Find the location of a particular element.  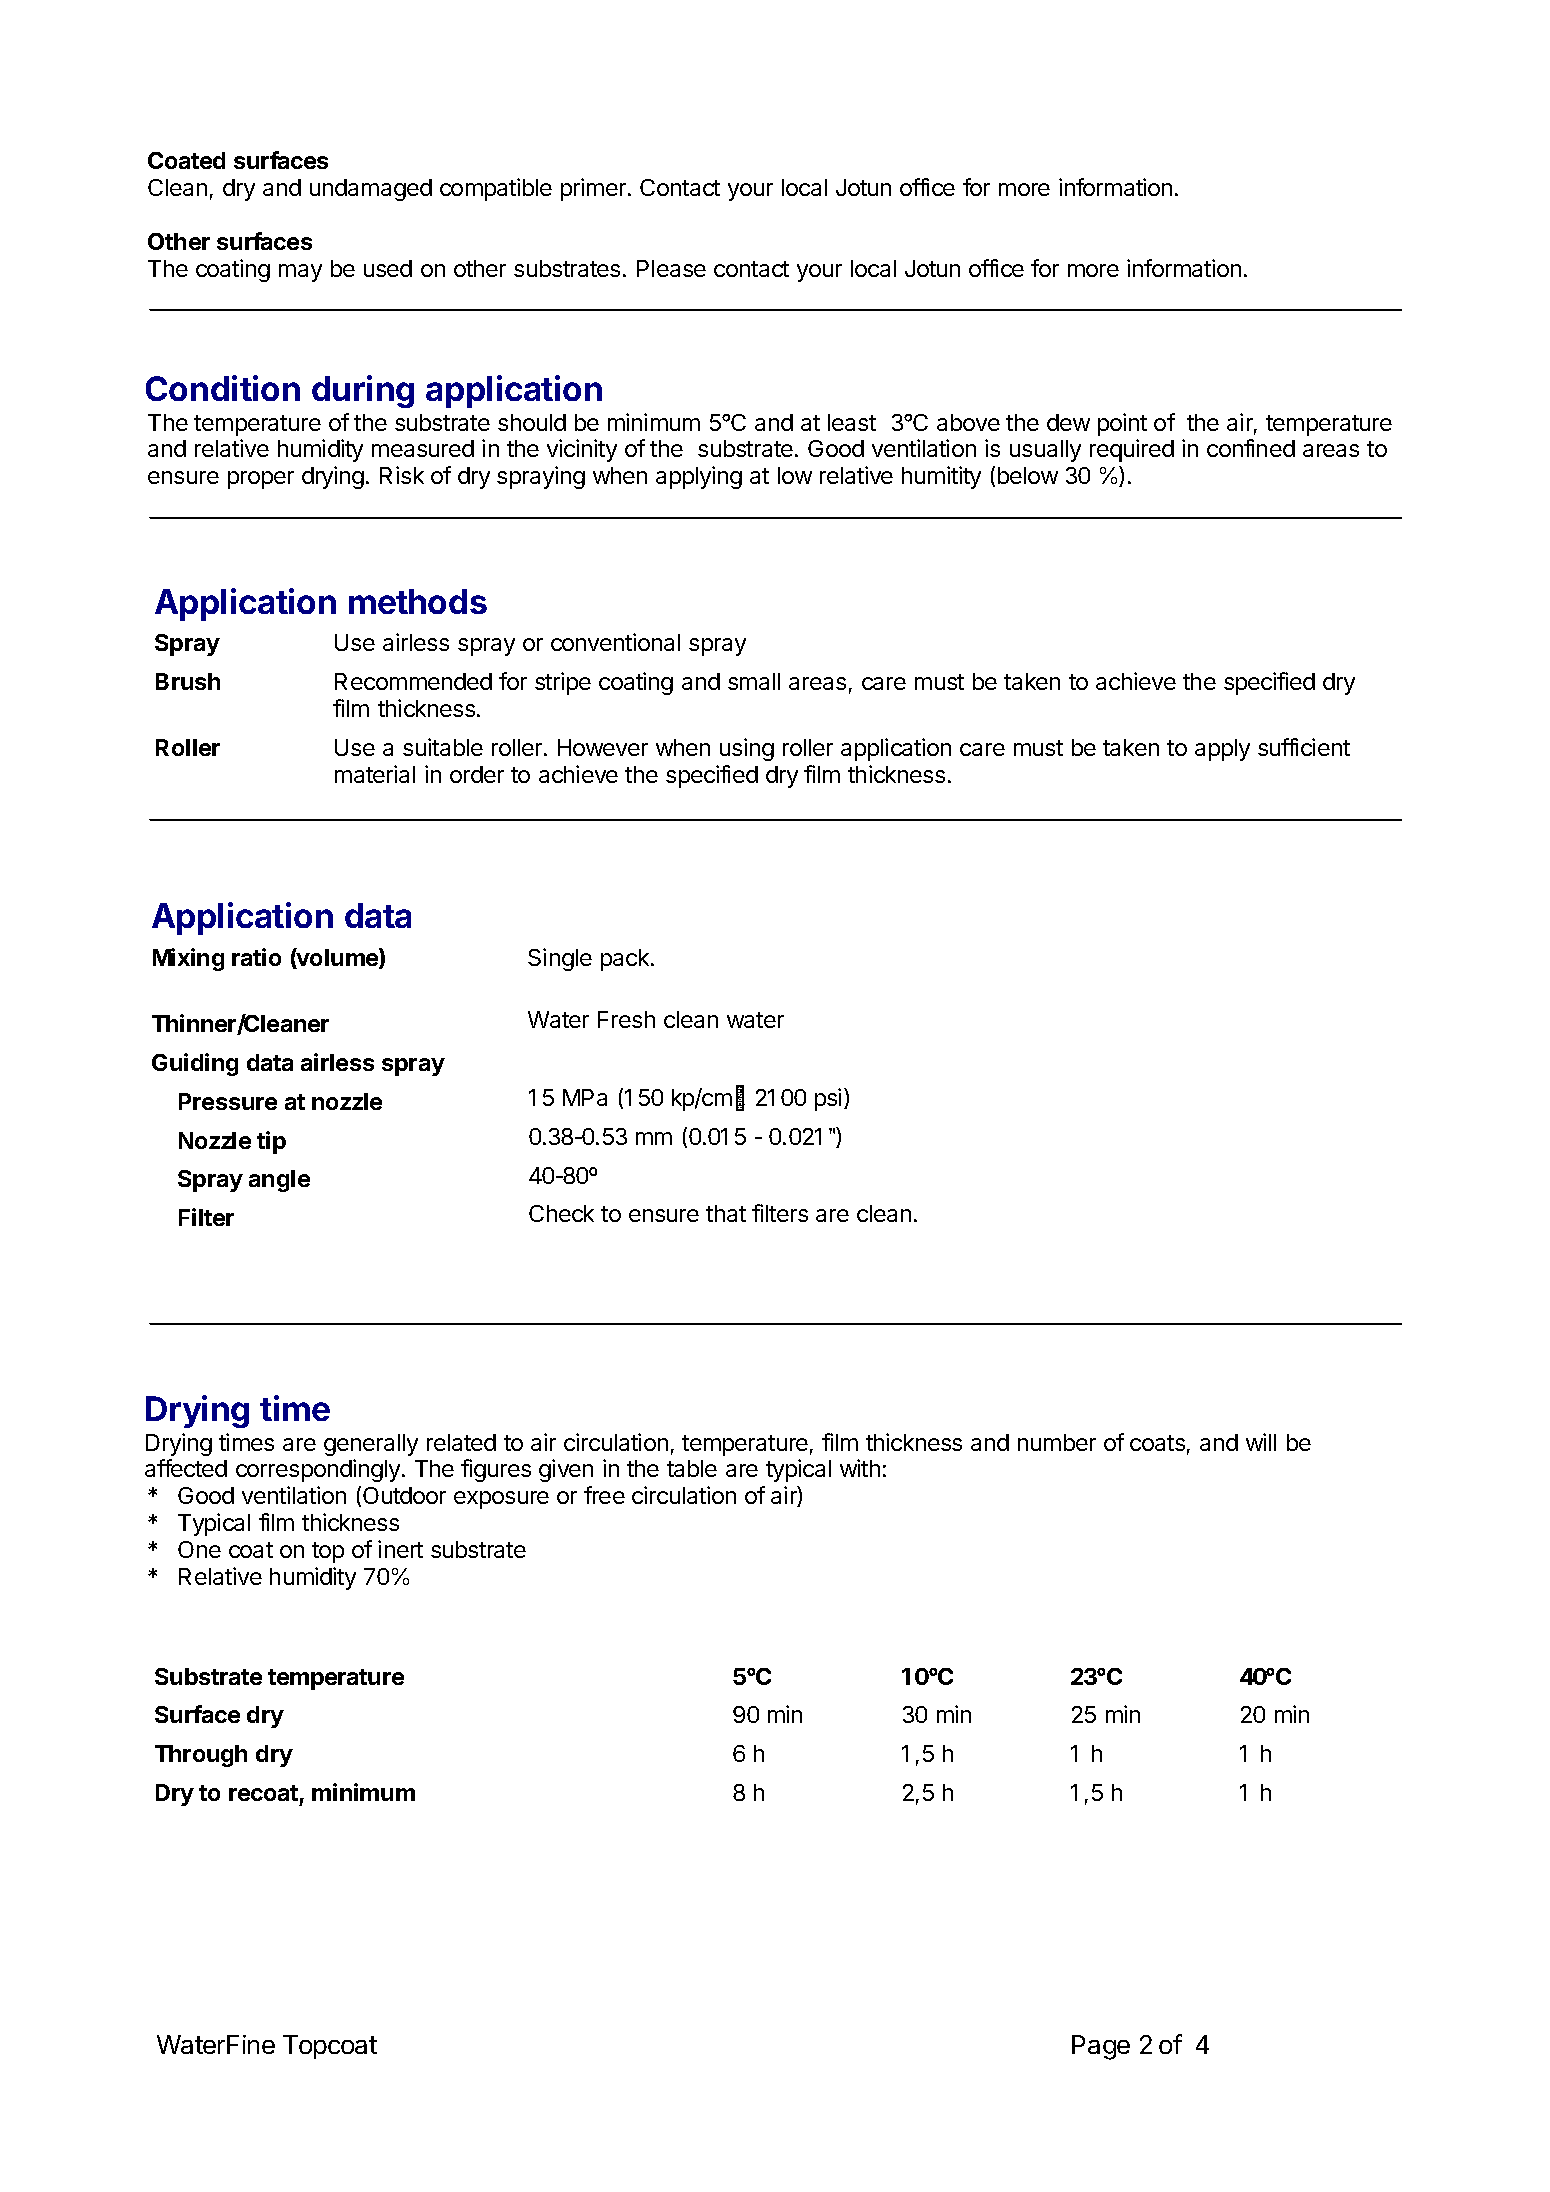

Through is located at coordinates (201, 1756).
